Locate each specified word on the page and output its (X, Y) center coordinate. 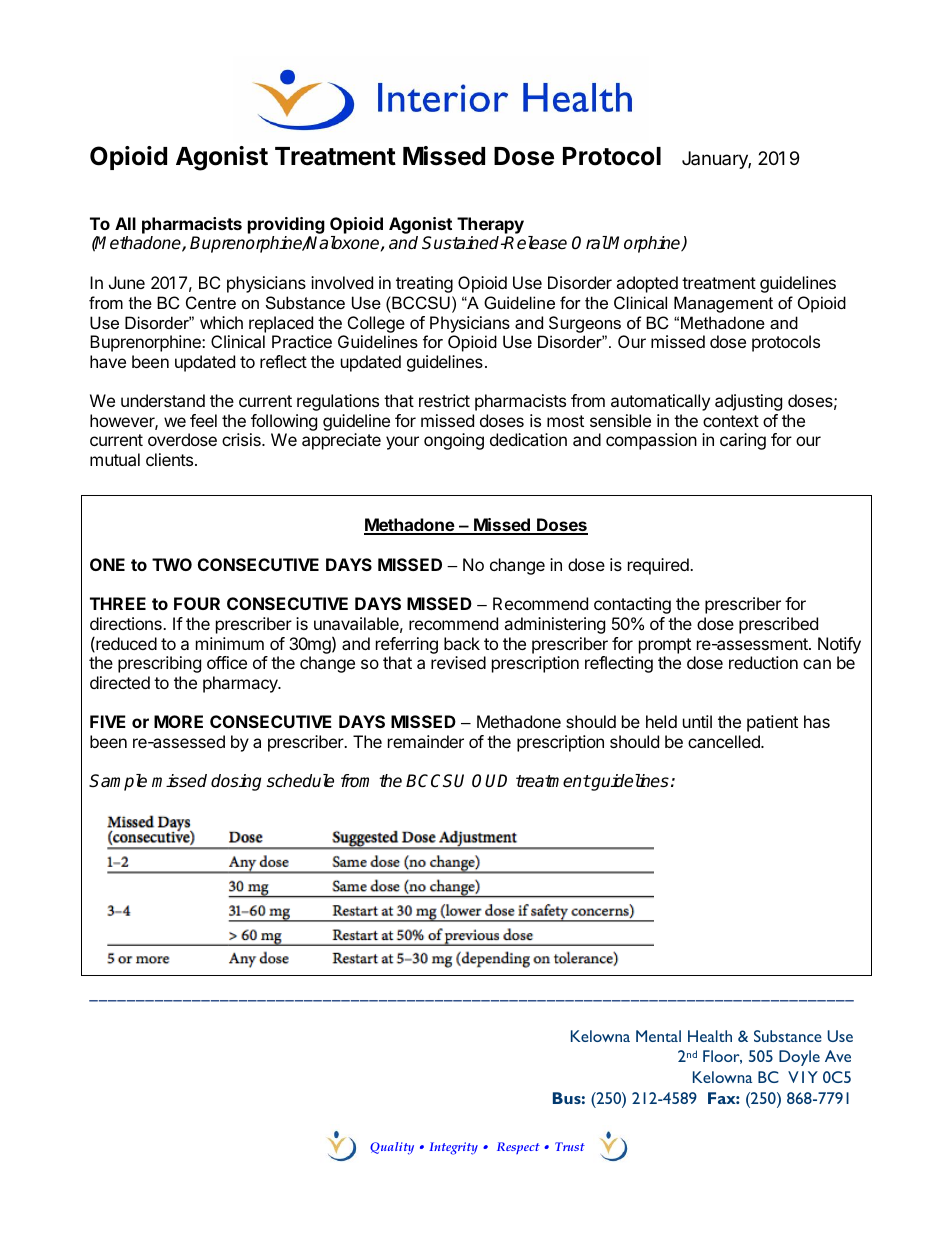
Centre (211, 302)
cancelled (725, 741)
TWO (172, 564)
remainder (426, 741)
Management (723, 304)
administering (554, 625)
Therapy (490, 227)
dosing (236, 782)
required (659, 566)
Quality (392, 1148)
